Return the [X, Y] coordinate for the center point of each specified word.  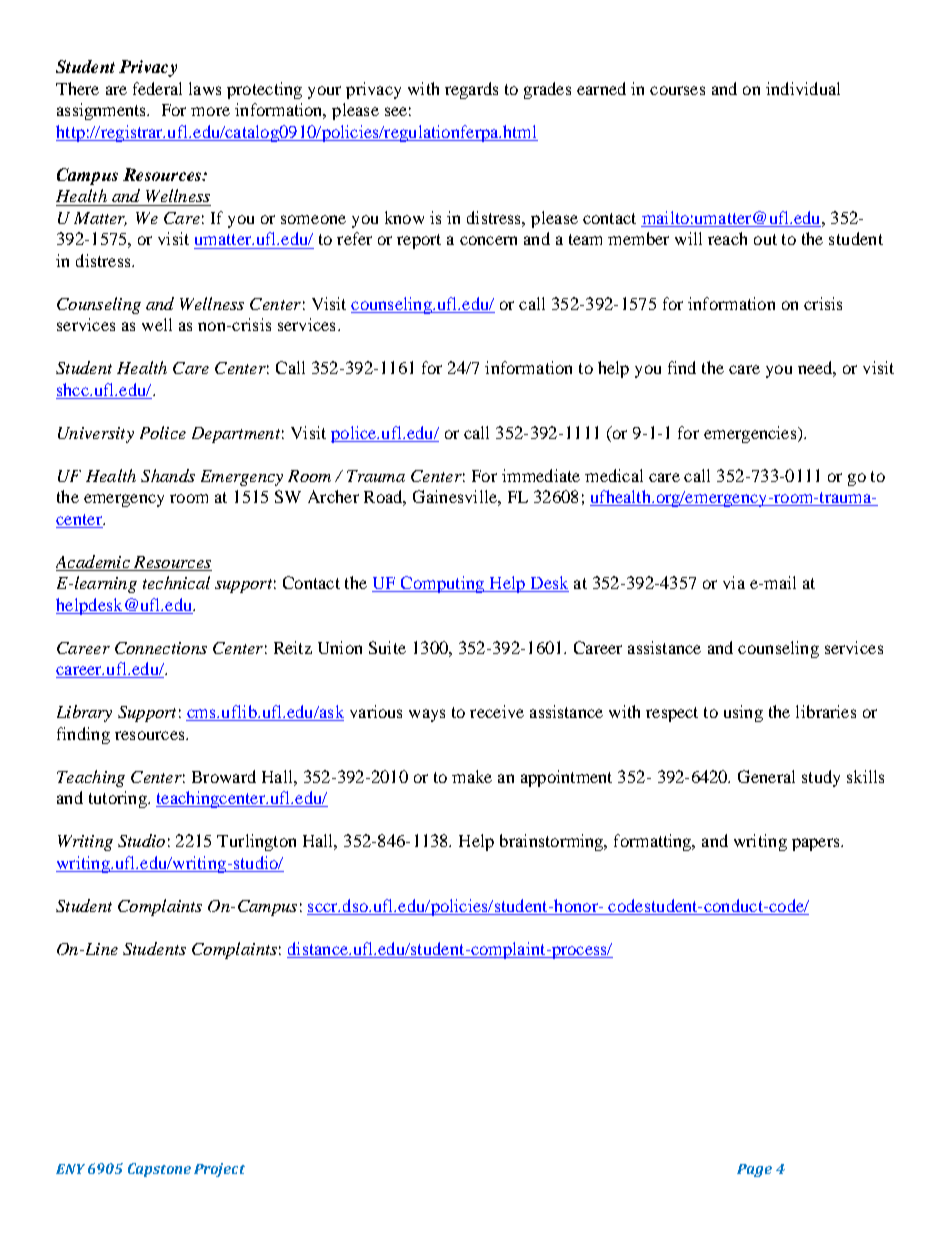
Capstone [159, 1170]
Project [219, 1170]
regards [471, 90]
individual [803, 88]
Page [754, 1170]
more [210, 111]
